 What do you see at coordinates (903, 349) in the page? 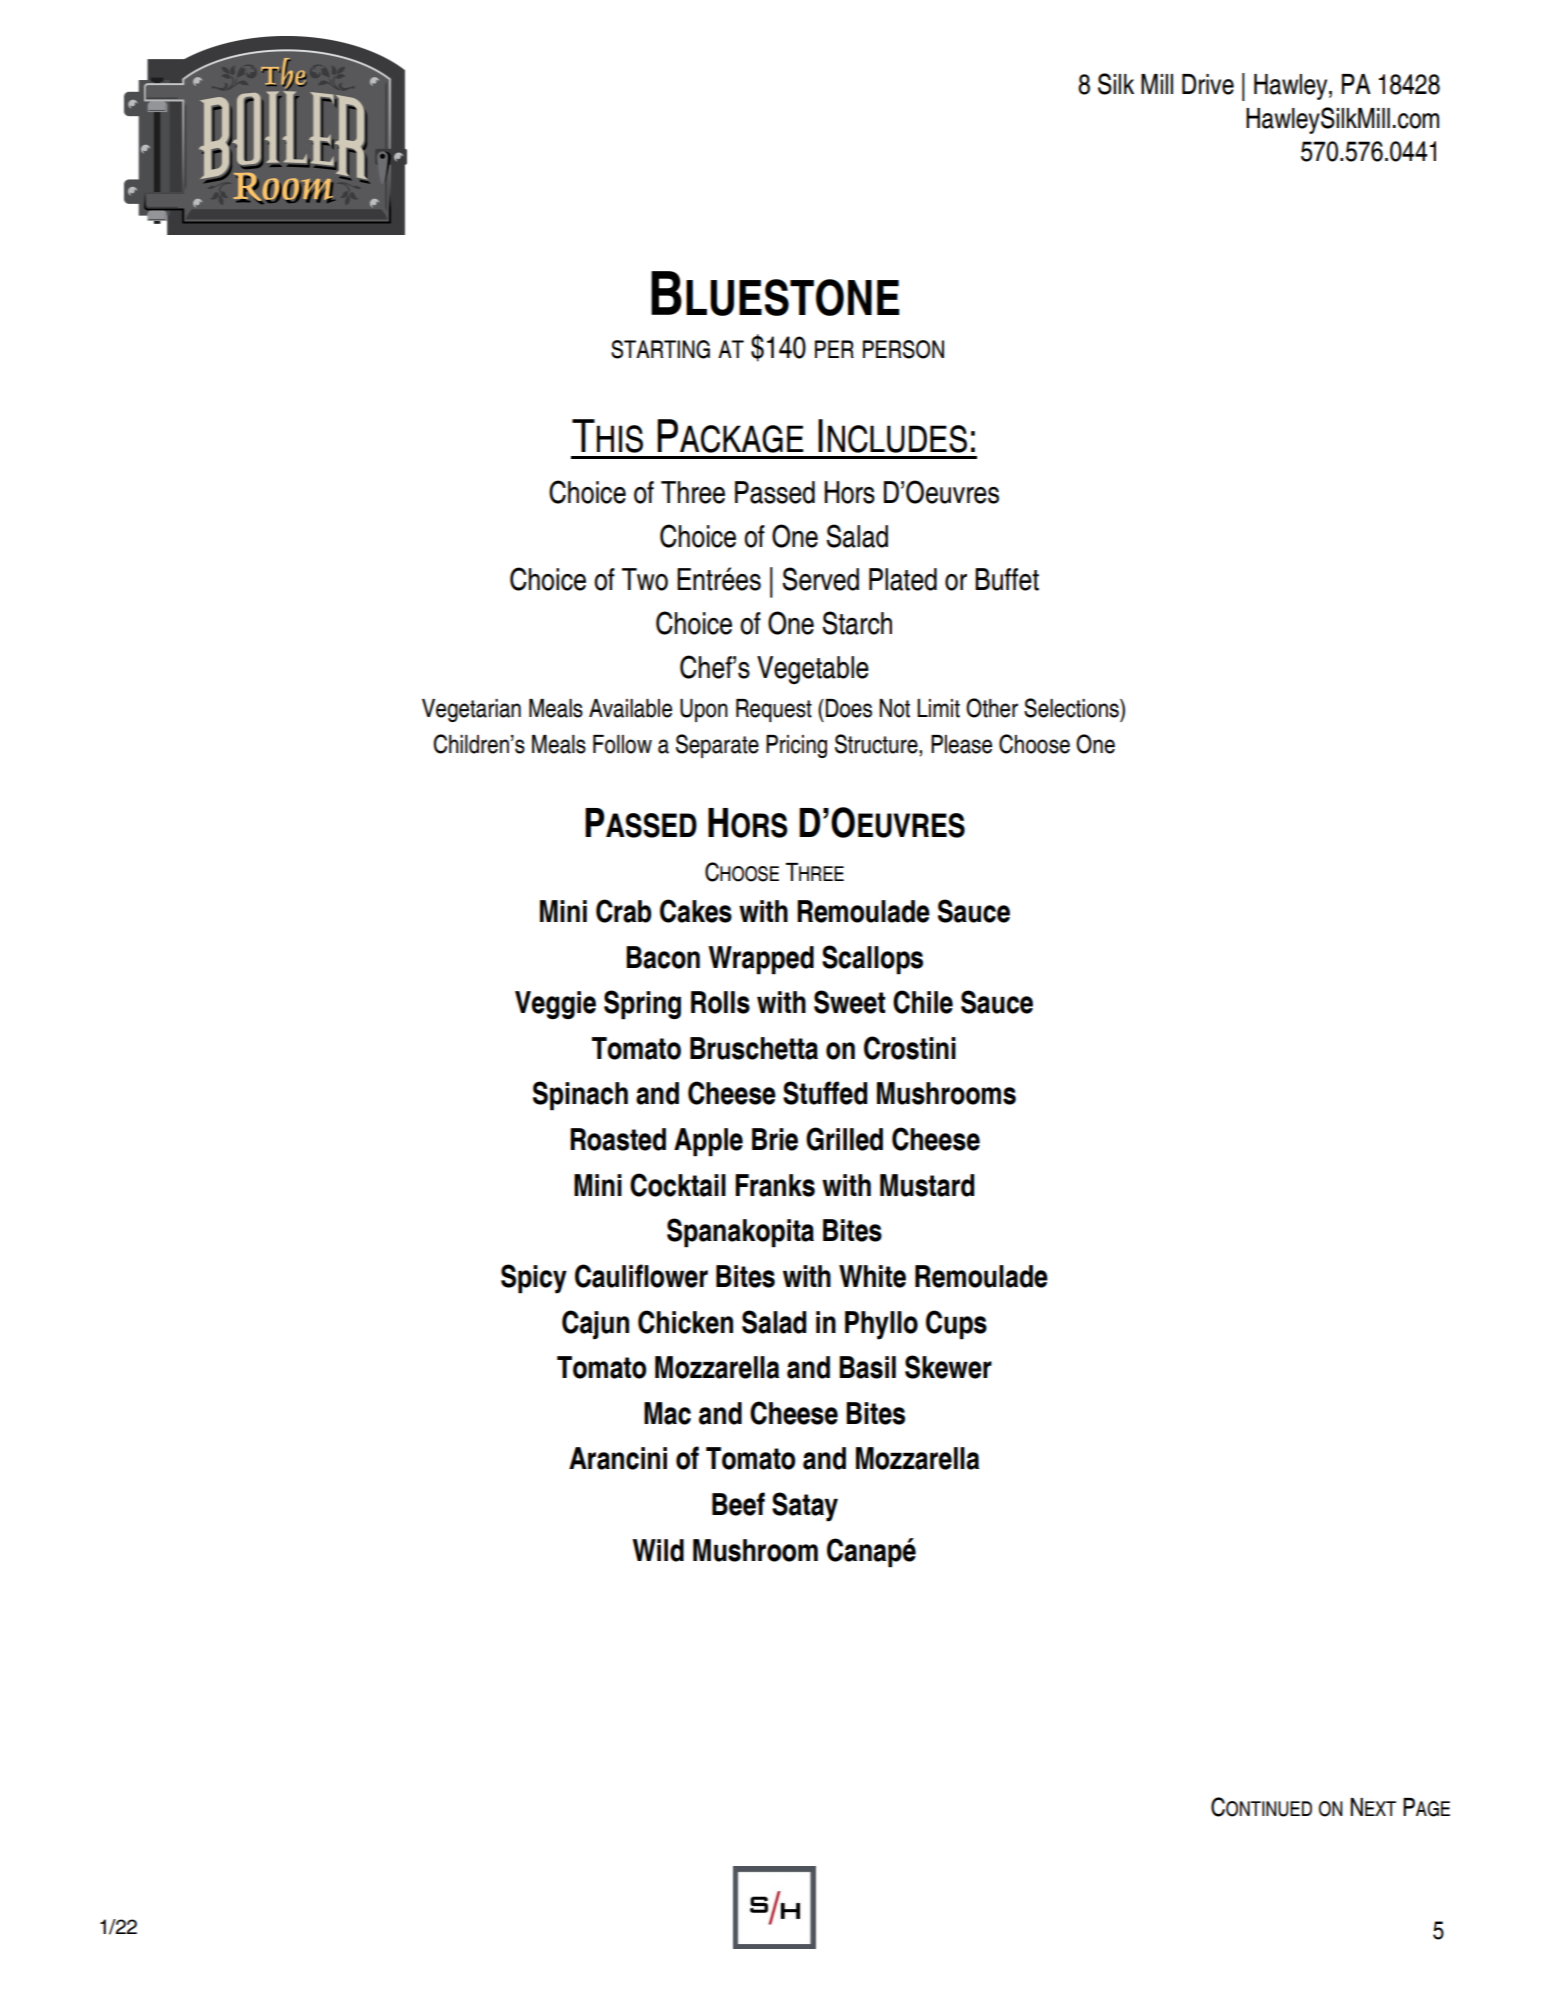
I see `PERSON` at bounding box center [903, 349].
